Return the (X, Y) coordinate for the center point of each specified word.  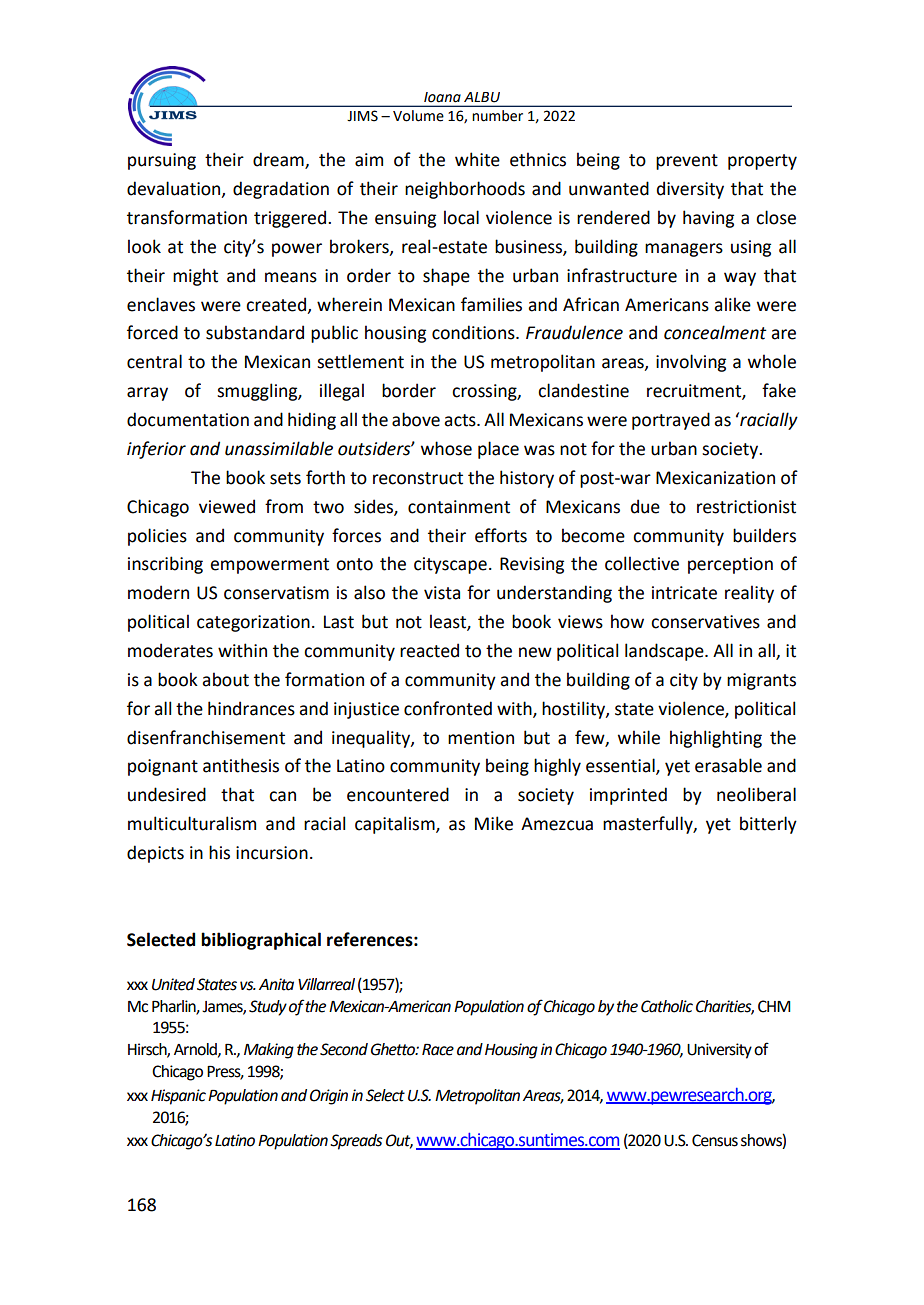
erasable (728, 765)
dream (279, 160)
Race (438, 1050)
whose (446, 448)
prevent (687, 162)
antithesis (241, 765)
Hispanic (178, 1097)
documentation (188, 419)
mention (481, 738)
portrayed (671, 421)
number (497, 116)
